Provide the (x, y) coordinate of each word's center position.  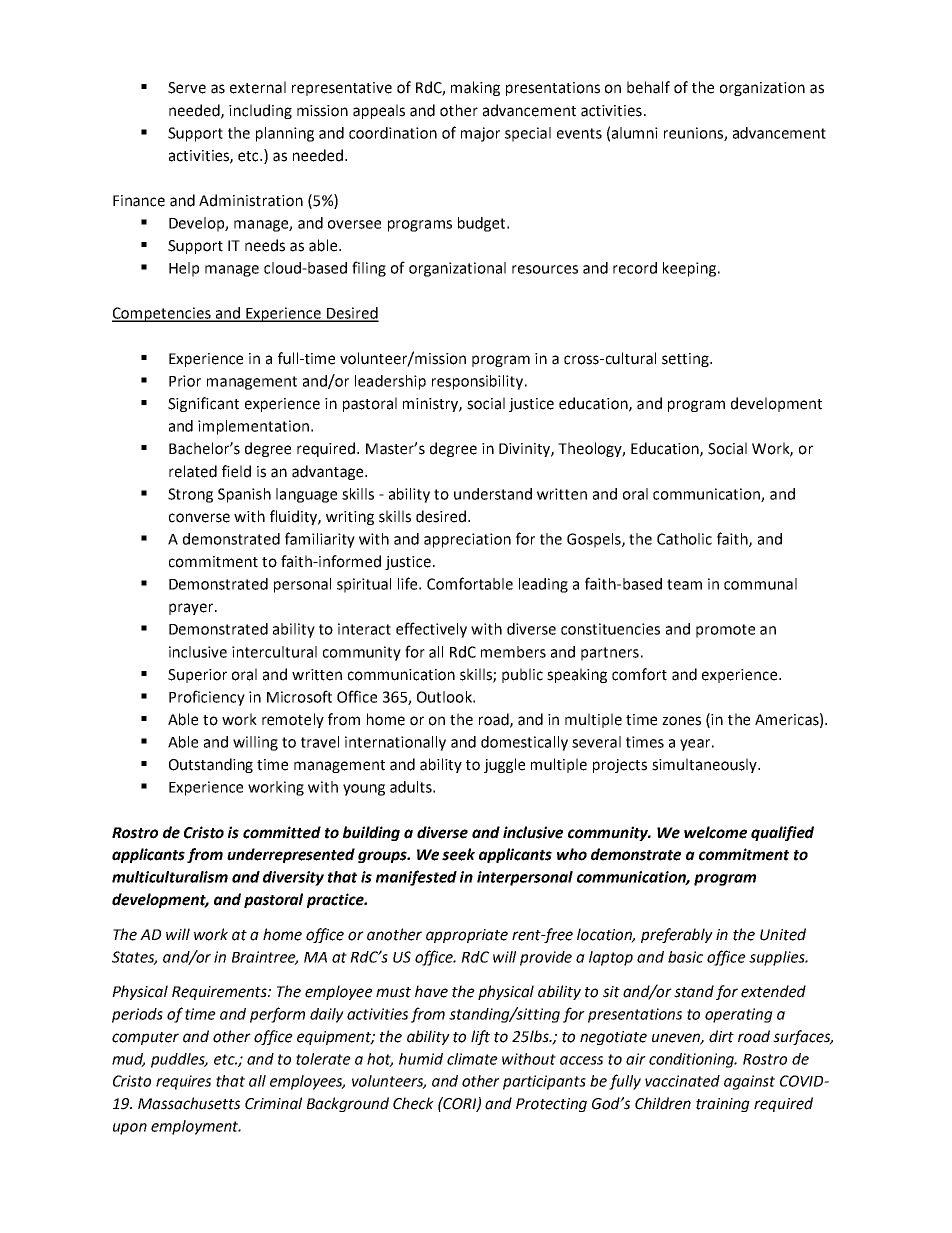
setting (686, 360)
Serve (187, 88)
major (480, 134)
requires (183, 1082)
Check (413, 1103)
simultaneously (705, 765)
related (193, 471)
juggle (504, 765)
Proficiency (207, 698)
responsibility (479, 382)
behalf (648, 87)
